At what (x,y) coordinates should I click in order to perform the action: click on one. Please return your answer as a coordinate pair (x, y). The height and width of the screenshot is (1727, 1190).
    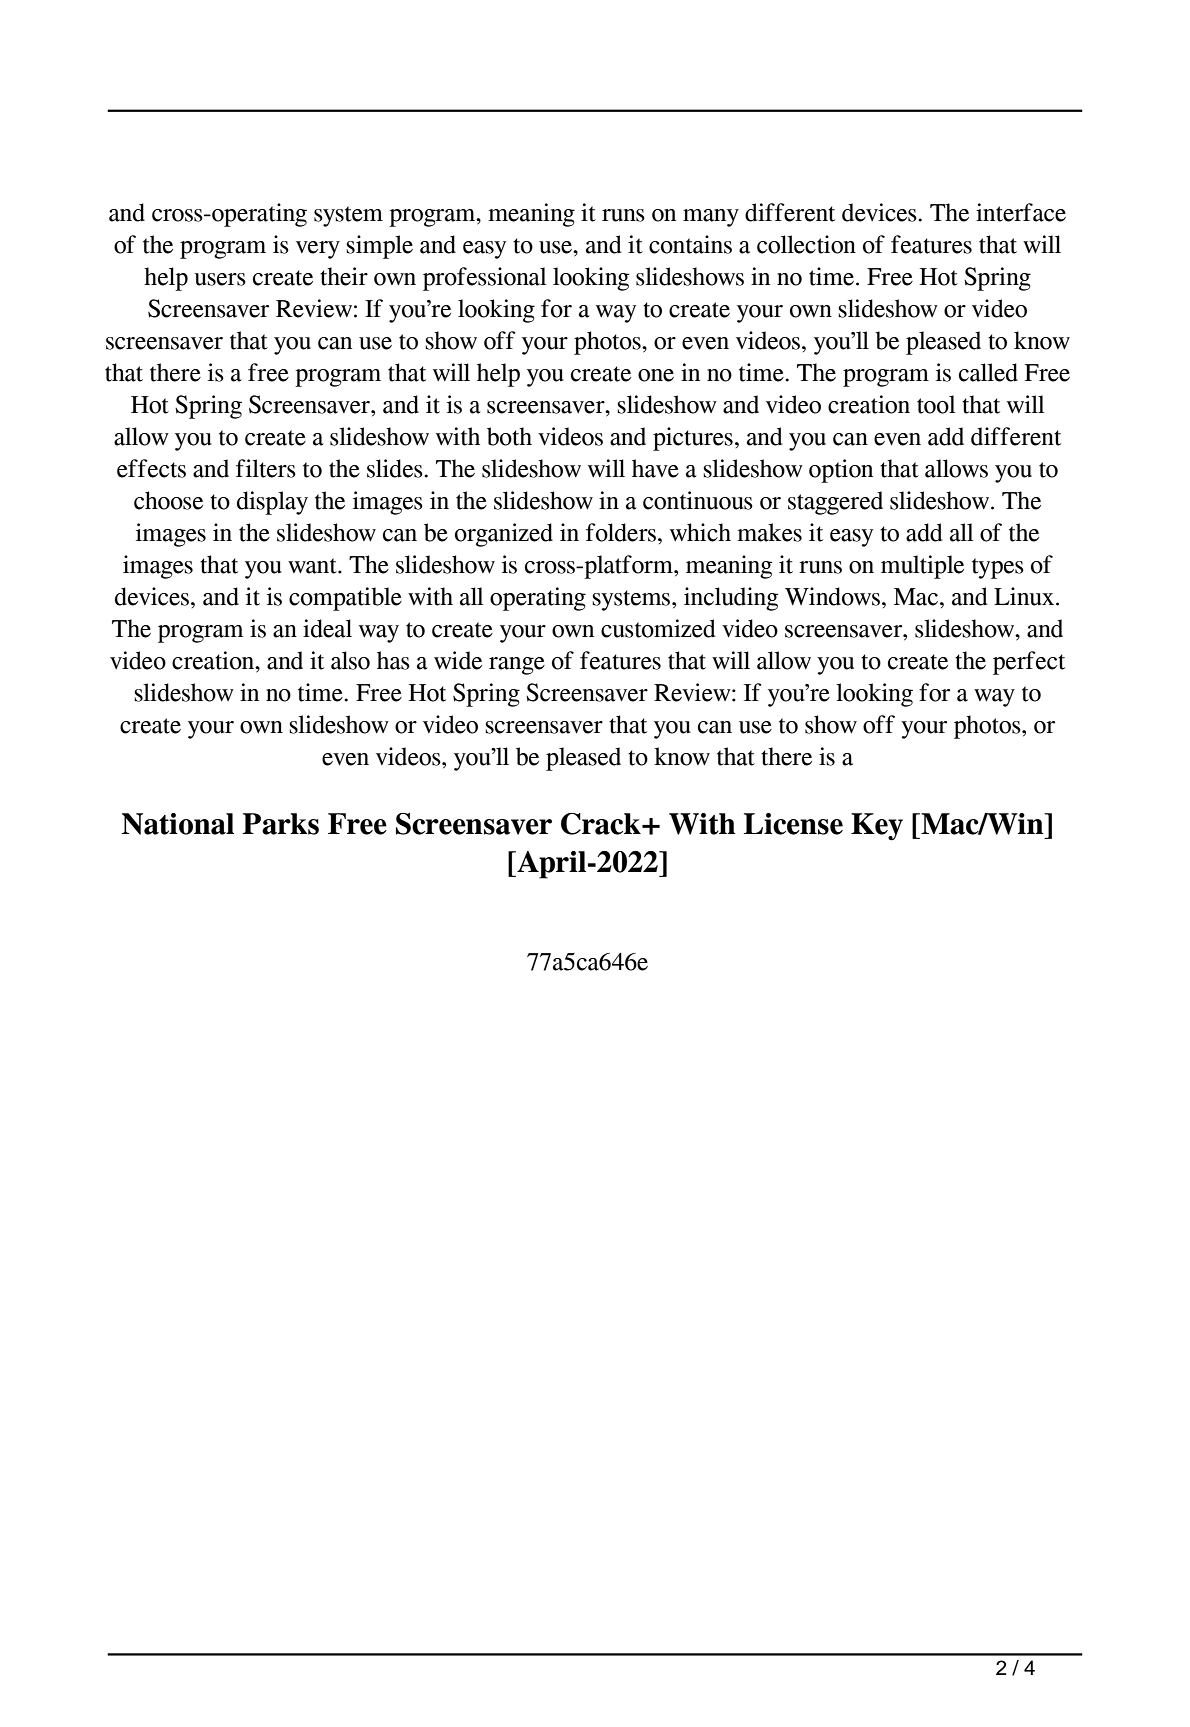
    Looking at the image, I should click on (656, 375).
